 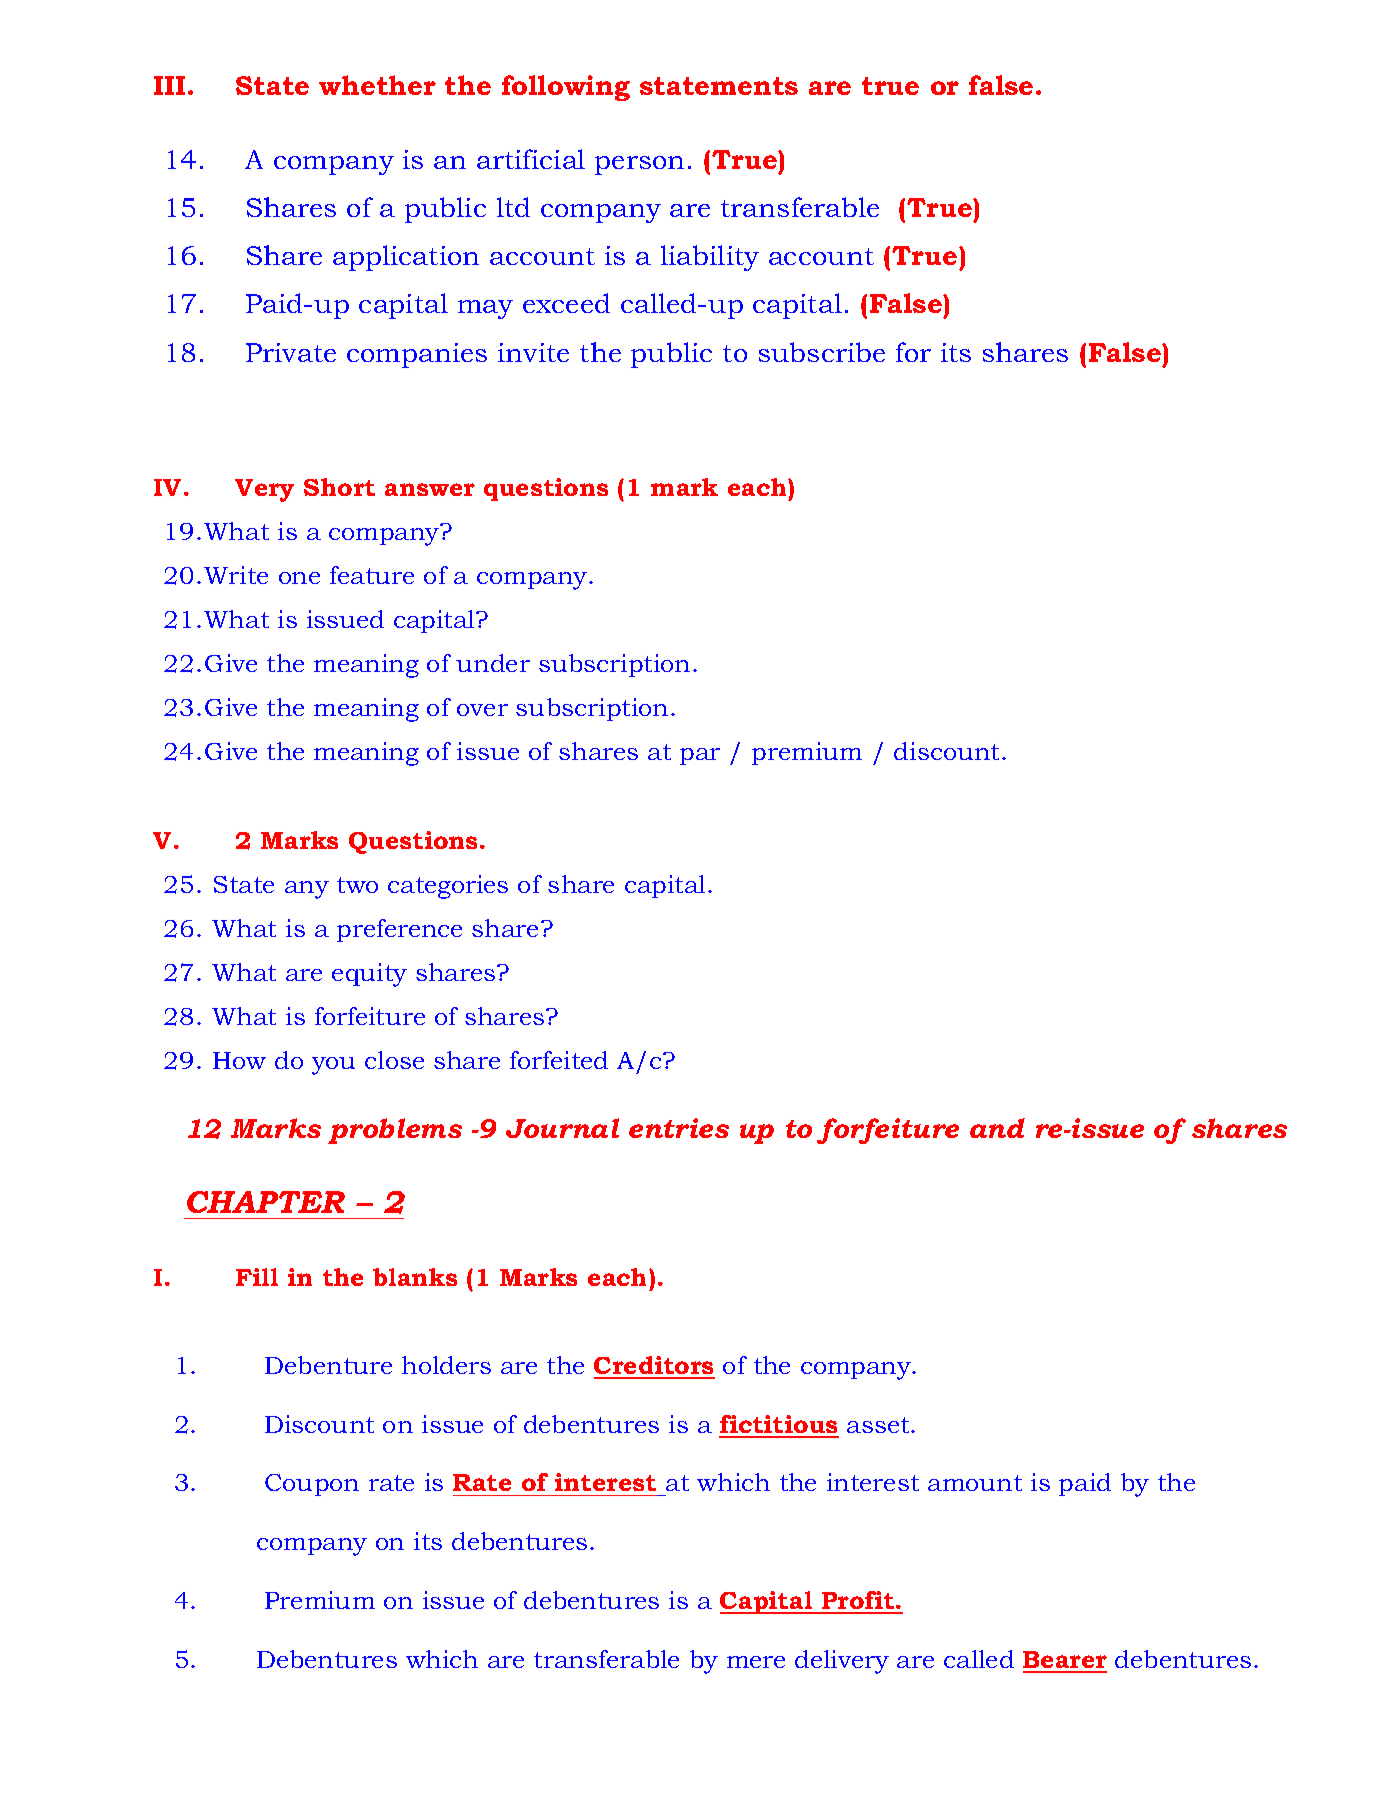 What do you see at coordinates (756, 1662) in the screenshot?
I see `mere` at bounding box center [756, 1662].
